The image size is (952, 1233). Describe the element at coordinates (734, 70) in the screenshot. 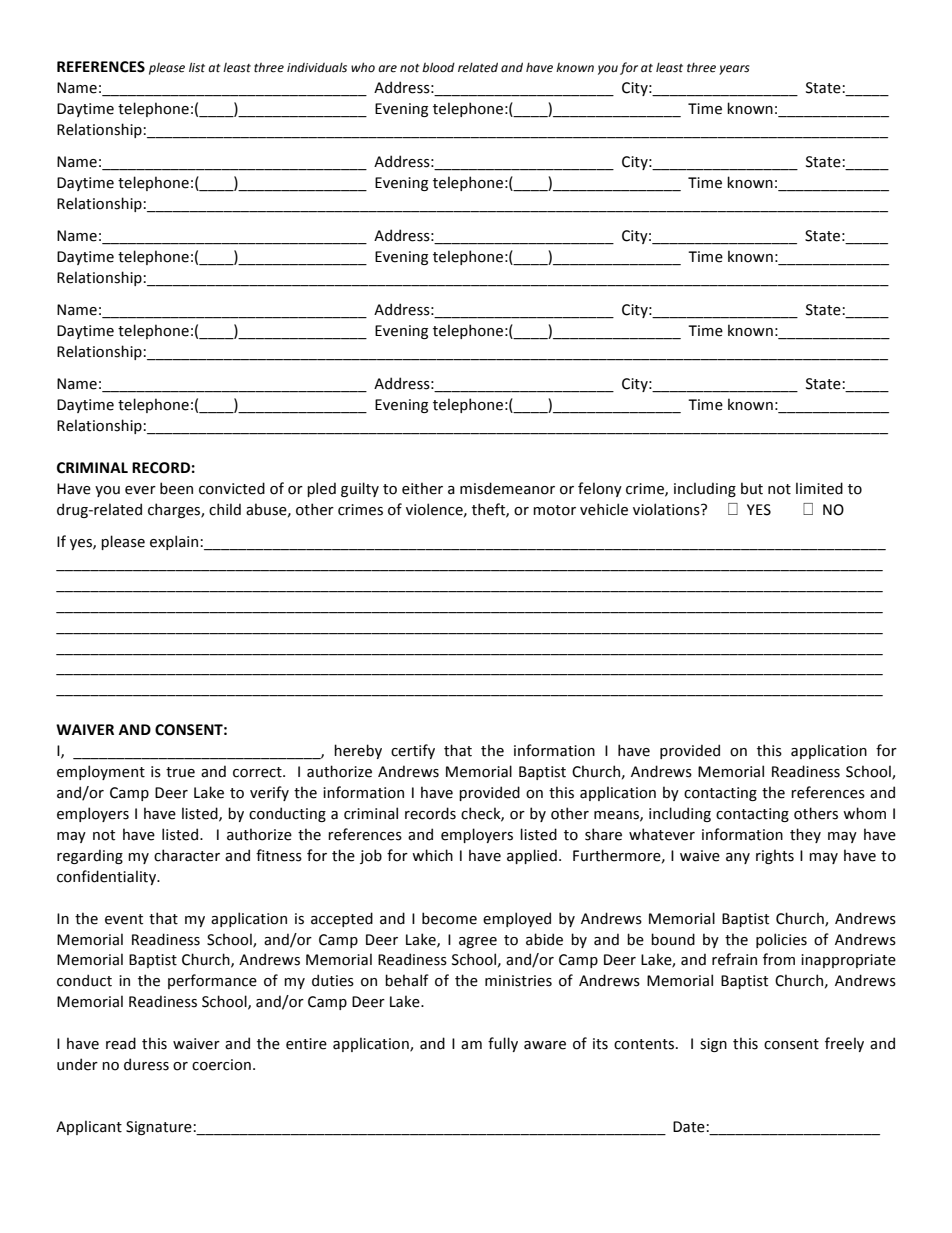

I see `years` at that location.
